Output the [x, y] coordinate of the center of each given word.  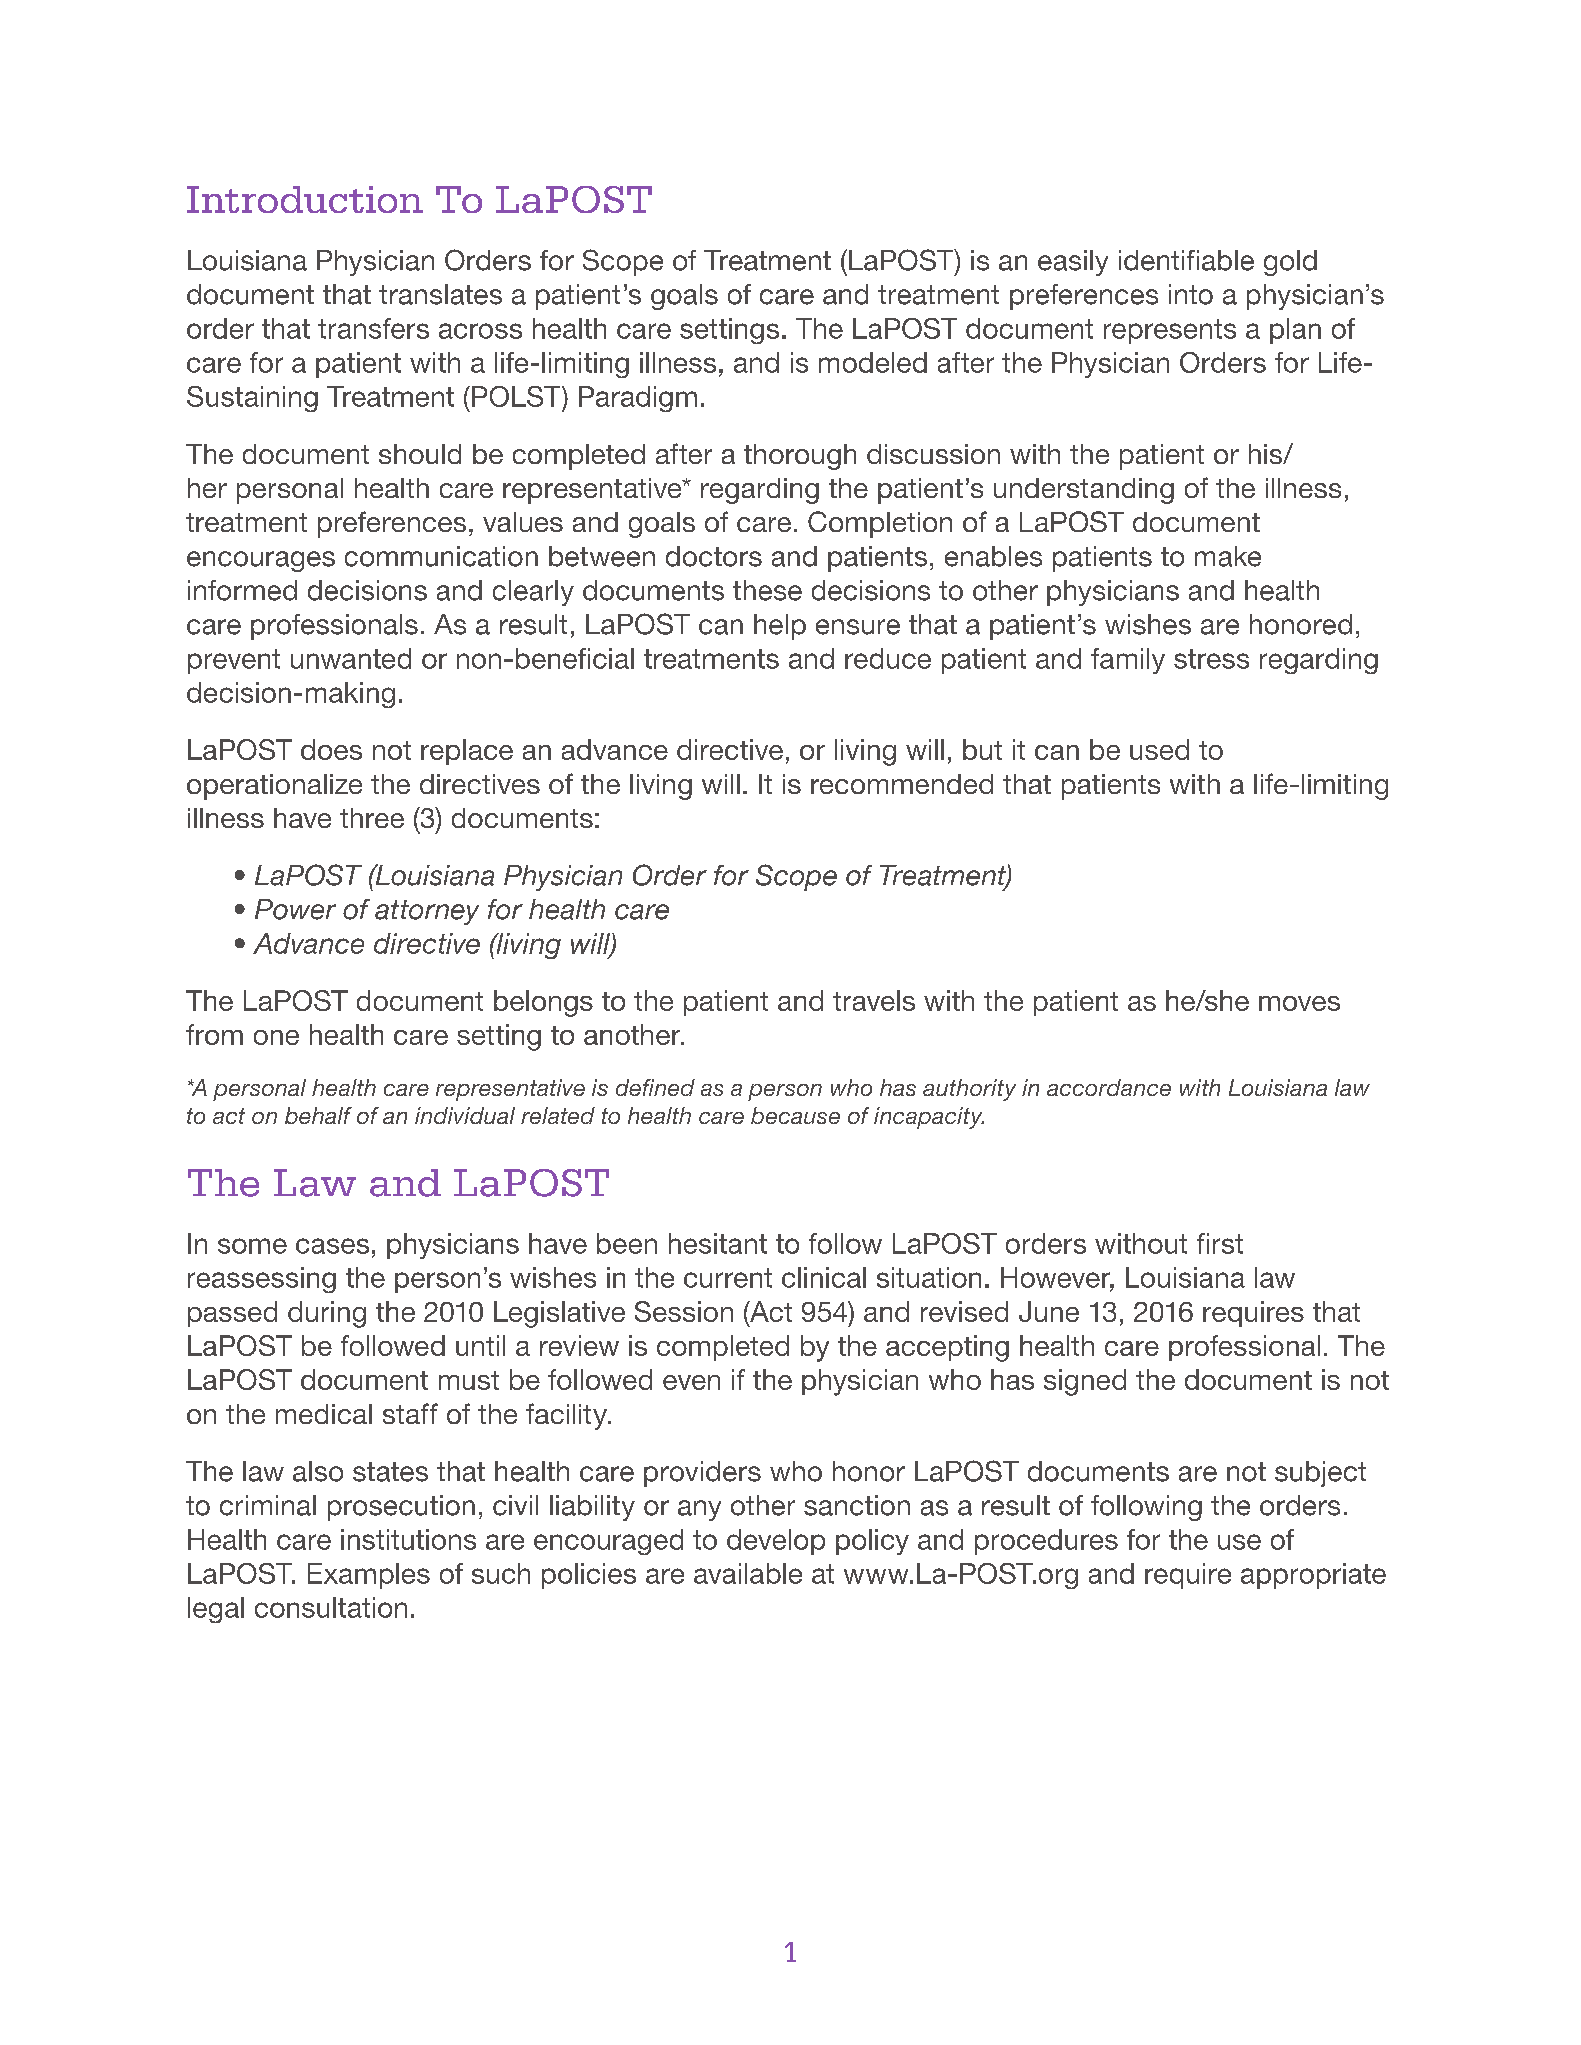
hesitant [718, 1243]
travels [874, 1000]
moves [1299, 1003]
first [1220, 1243]
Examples [369, 1576]
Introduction [305, 199]
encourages [261, 561]
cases [332, 1246]
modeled [873, 362]
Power [295, 909]
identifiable [1186, 260]
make [1228, 556]
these [767, 590]
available [748, 1573]
